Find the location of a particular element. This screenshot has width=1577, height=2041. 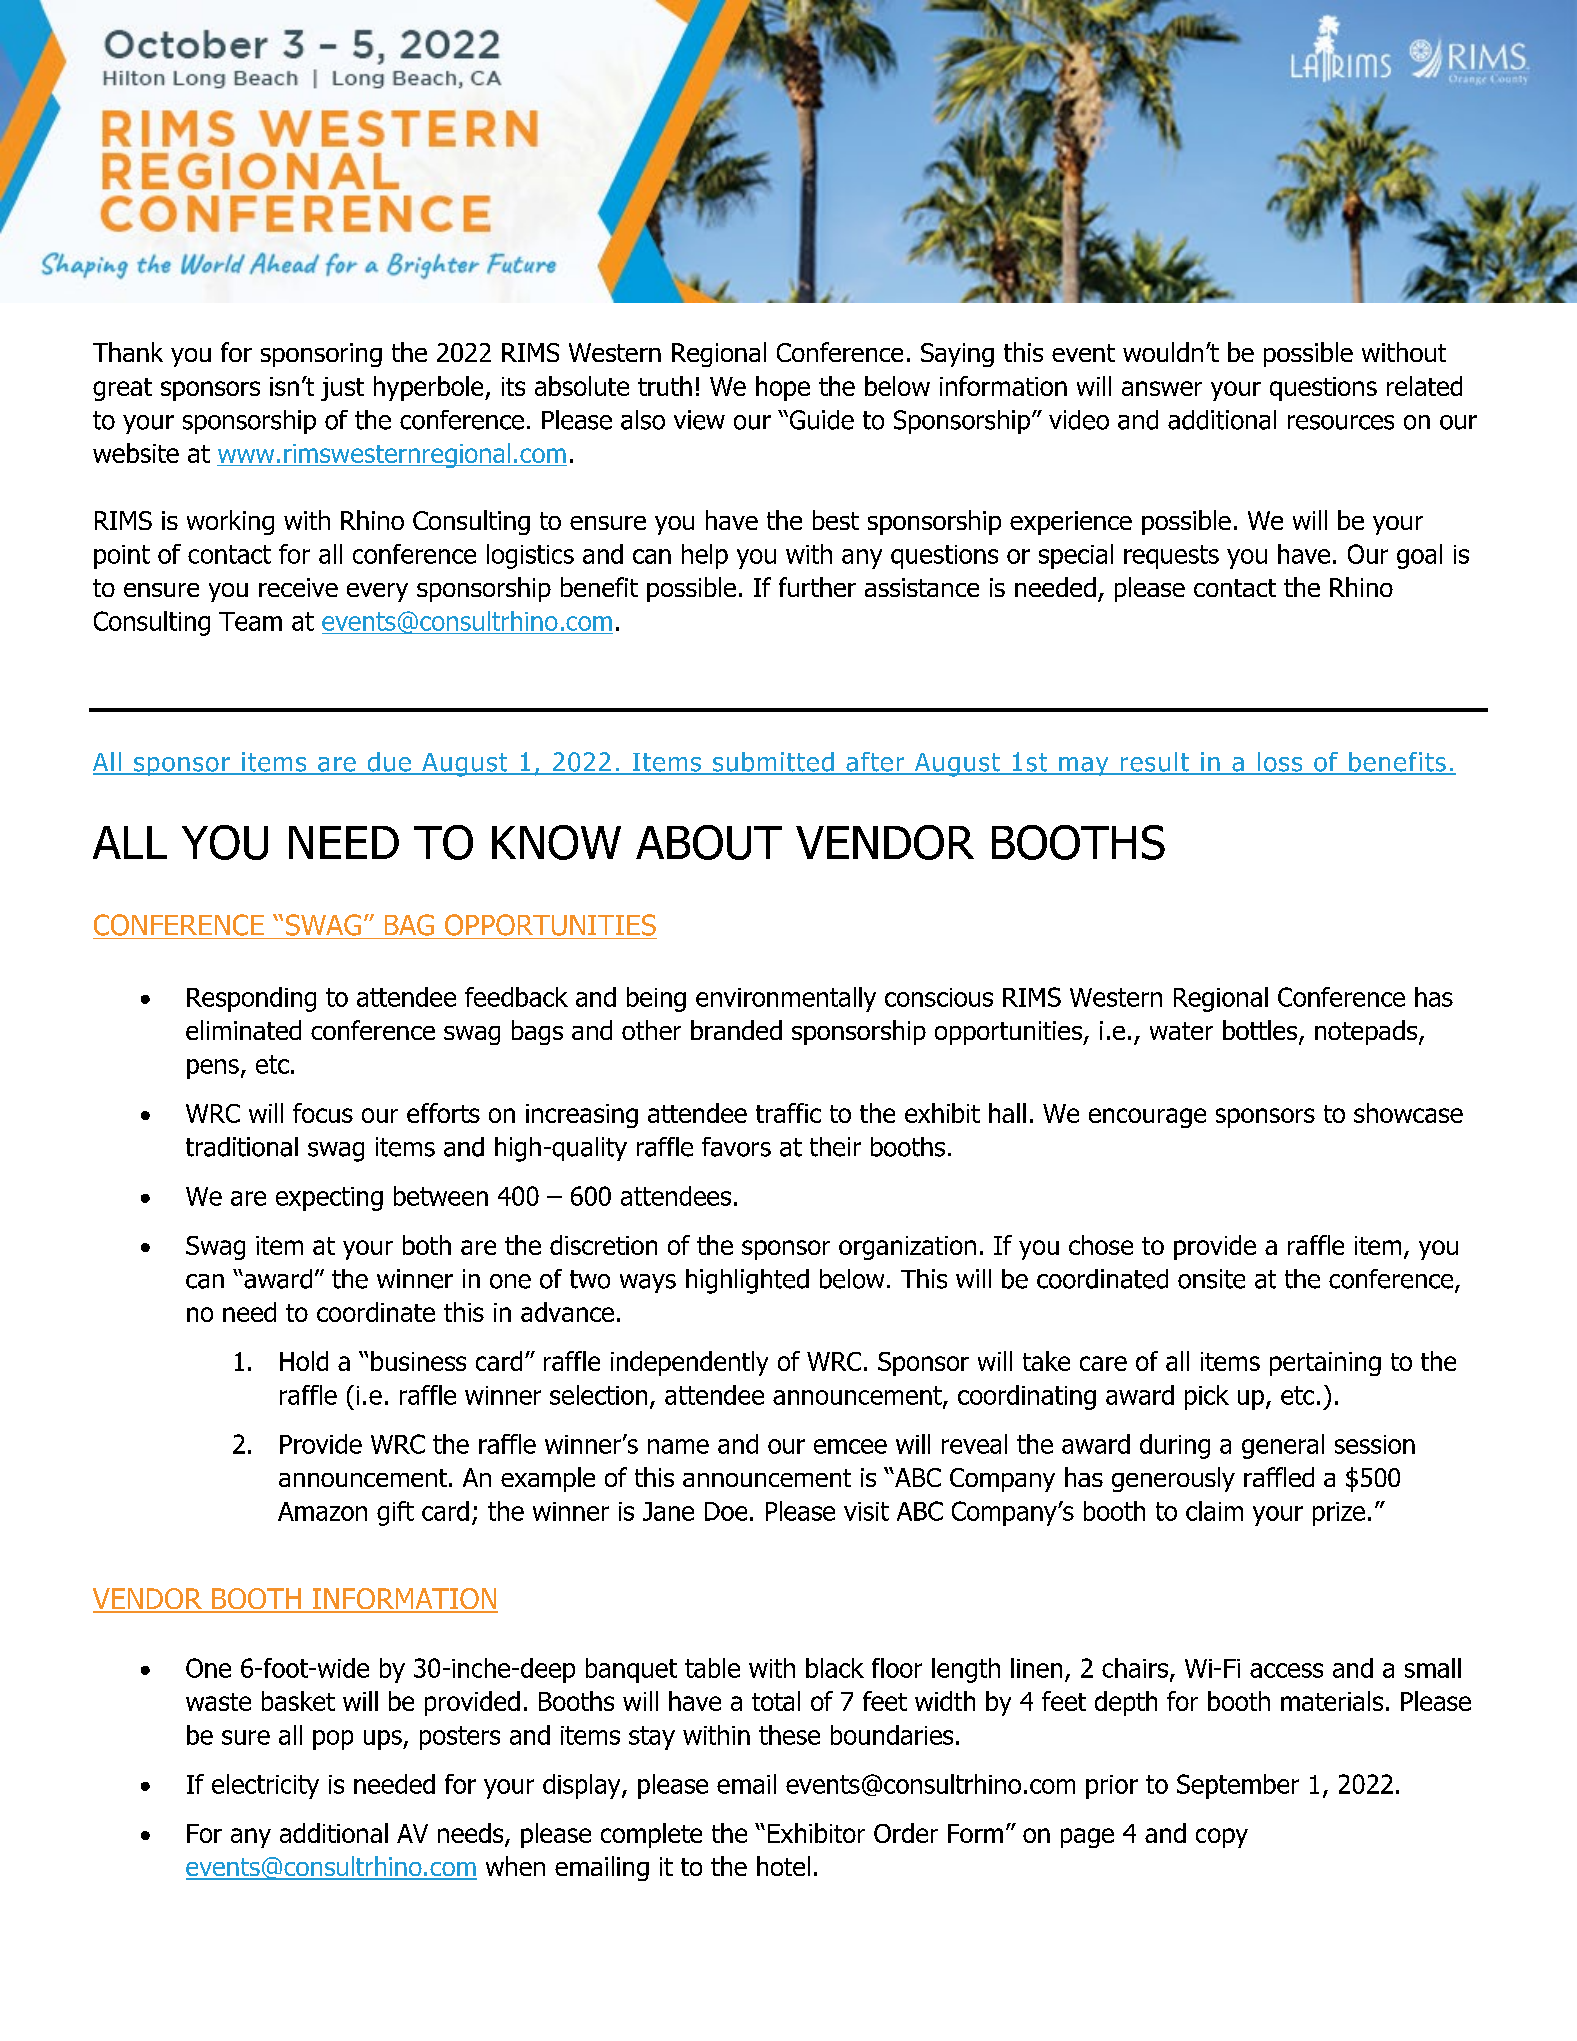

encourage is located at coordinates (1147, 1118).
